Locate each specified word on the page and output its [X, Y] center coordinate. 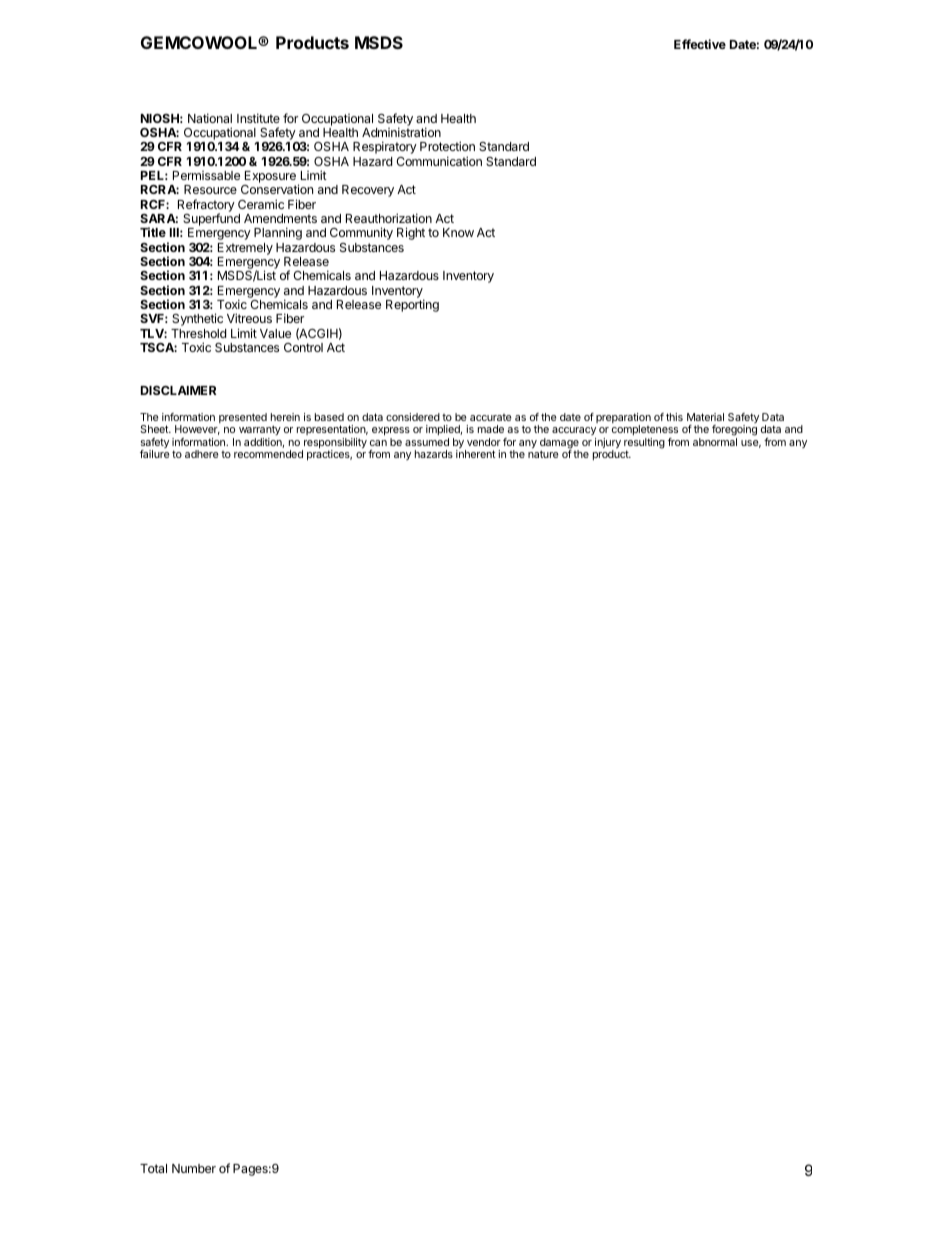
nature [543, 454]
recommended [268, 454]
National [210, 118]
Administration [401, 132]
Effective [700, 44]
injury [608, 444]
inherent [476, 454]
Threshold [198, 333]
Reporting [412, 305]
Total [153, 1168]
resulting [644, 444]
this [674, 417]
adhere [202, 454]
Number [194, 1168]
